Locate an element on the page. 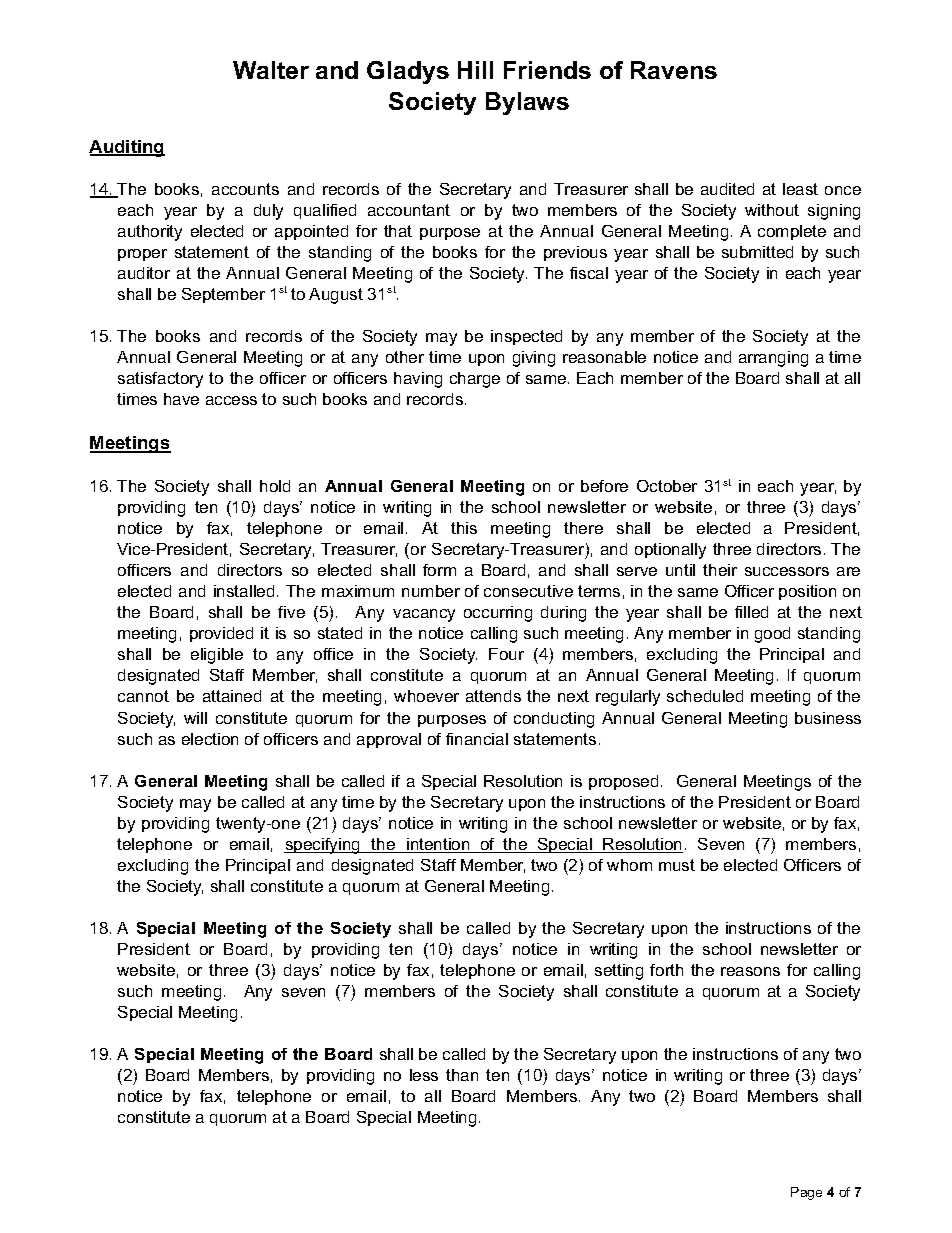 This image has height=1233, width=952. hold is located at coordinates (275, 486).
